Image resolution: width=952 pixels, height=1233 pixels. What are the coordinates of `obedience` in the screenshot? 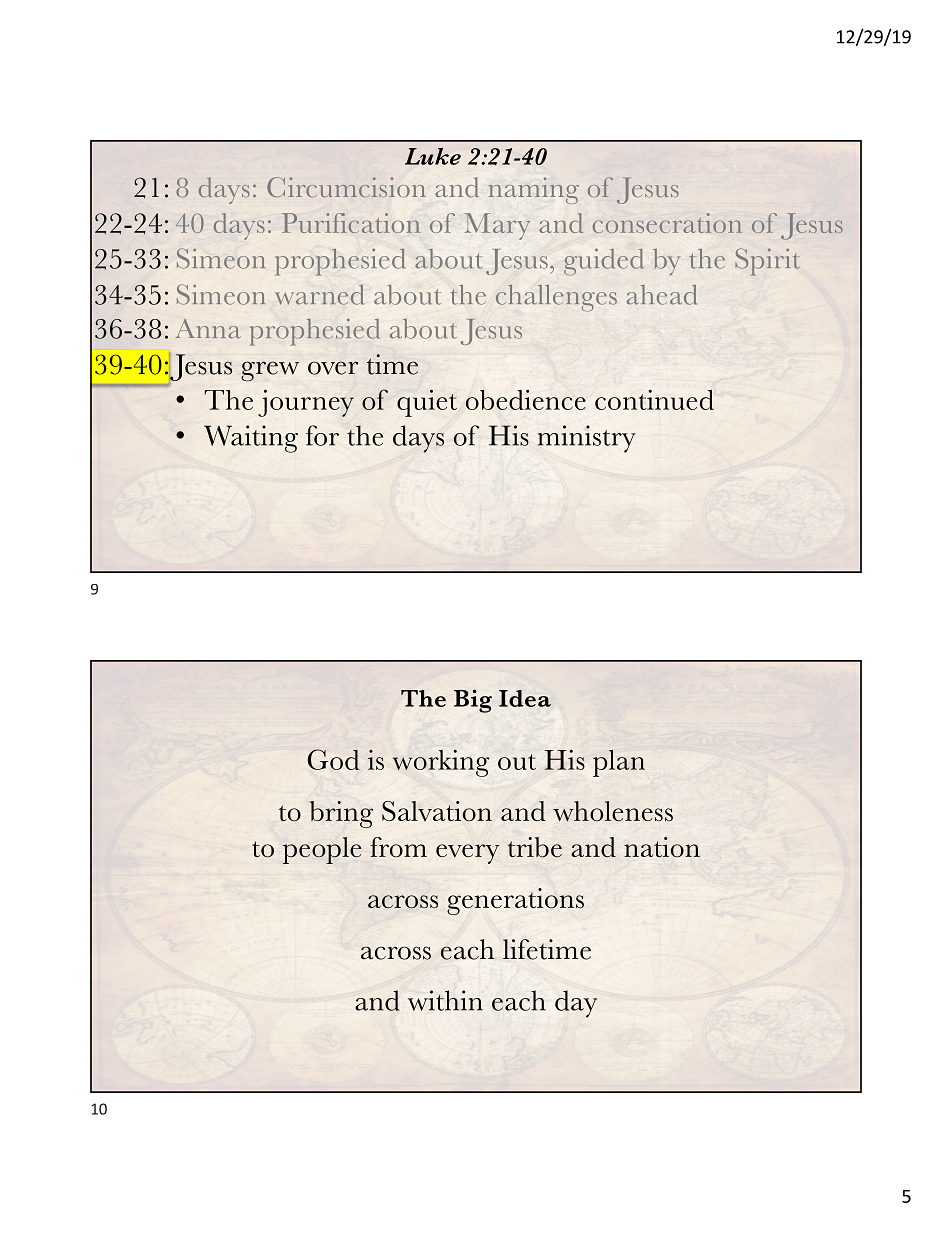 It's located at (526, 400).
